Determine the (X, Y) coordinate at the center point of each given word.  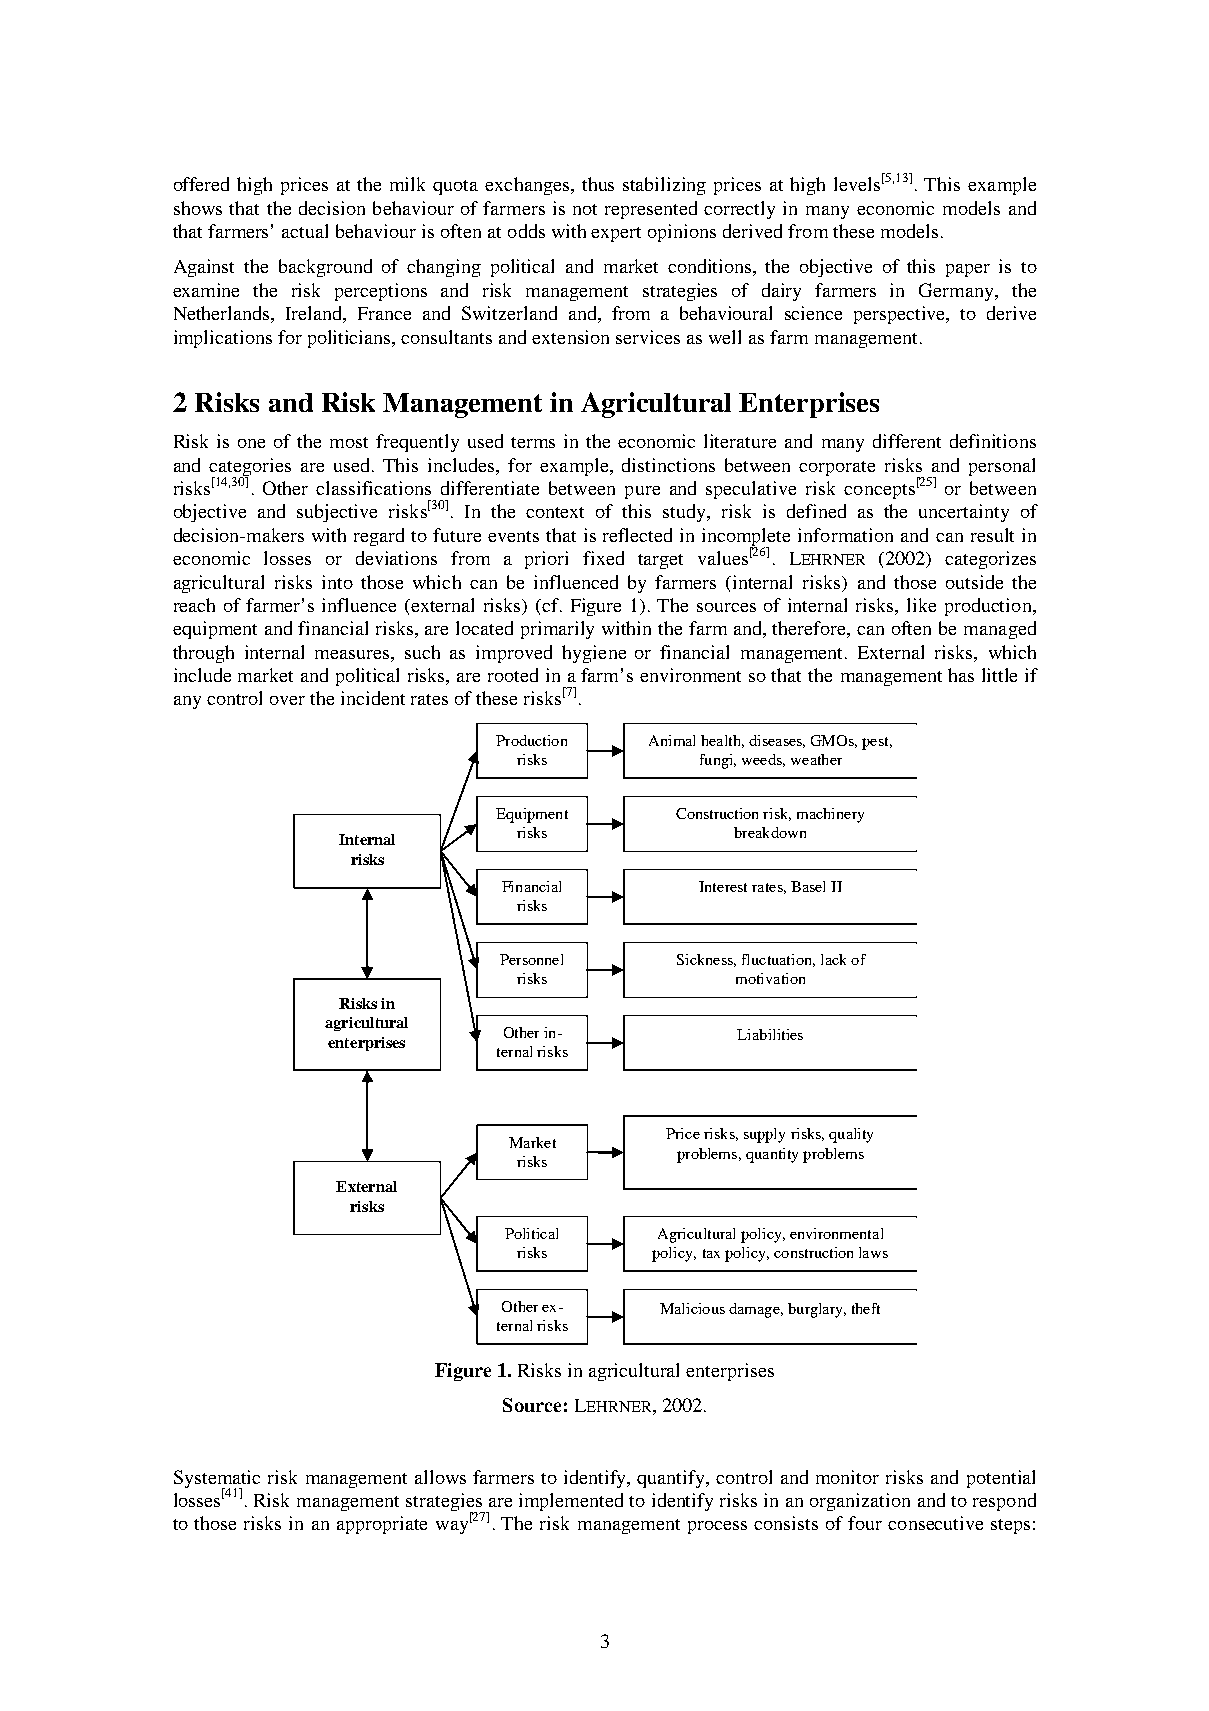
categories (250, 468)
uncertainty (964, 513)
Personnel (531, 959)
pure (642, 492)
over (287, 700)
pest (877, 743)
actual (305, 231)
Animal (672, 740)
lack (833, 959)
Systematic (217, 1480)
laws (873, 1252)
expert (616, 234)
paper (968, 270)
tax (711, 1253)
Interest (723, 886)
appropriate (382, 1525)
